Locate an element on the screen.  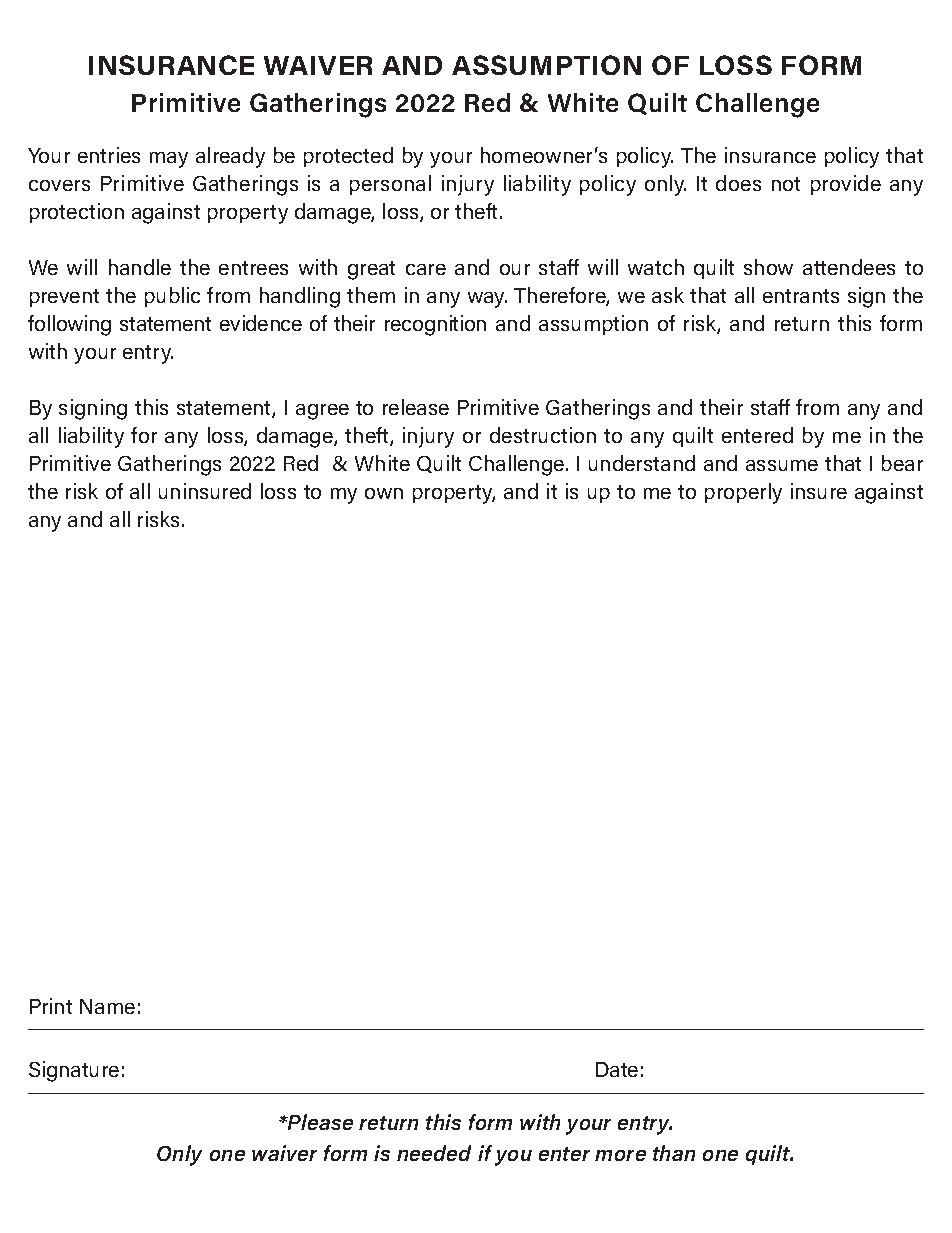
personal is located at coordinates (390, 185).
